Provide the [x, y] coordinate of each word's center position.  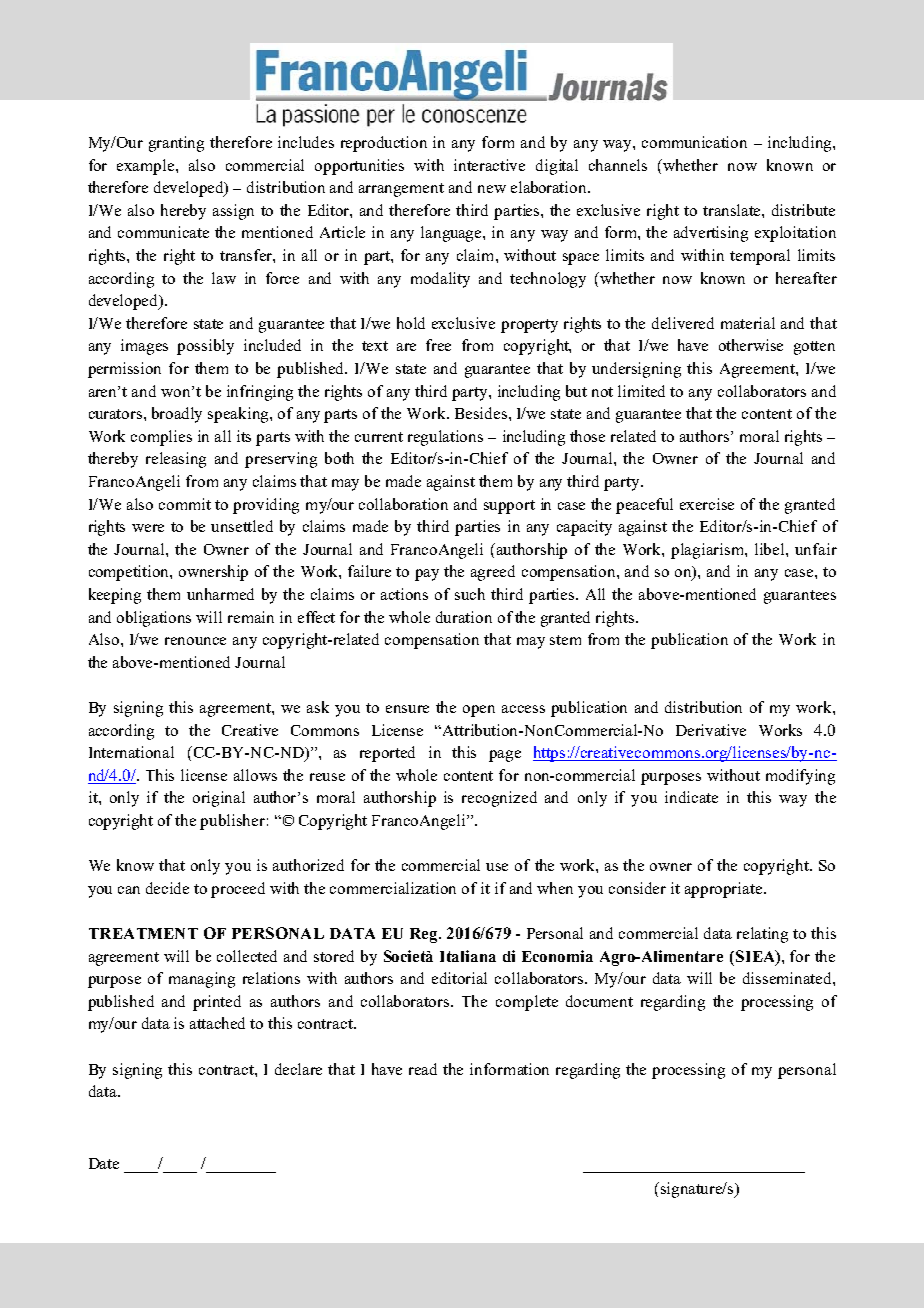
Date [104, 1163]
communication [694, 142]
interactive [489, 165]
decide [167, 888]
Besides [482, 413]
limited [641, 391]
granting [176, 144]
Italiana [468, 956]
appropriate [725, 890]
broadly [177, 415]
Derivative [711, 730]
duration [464, 617]
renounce [195, 641]
